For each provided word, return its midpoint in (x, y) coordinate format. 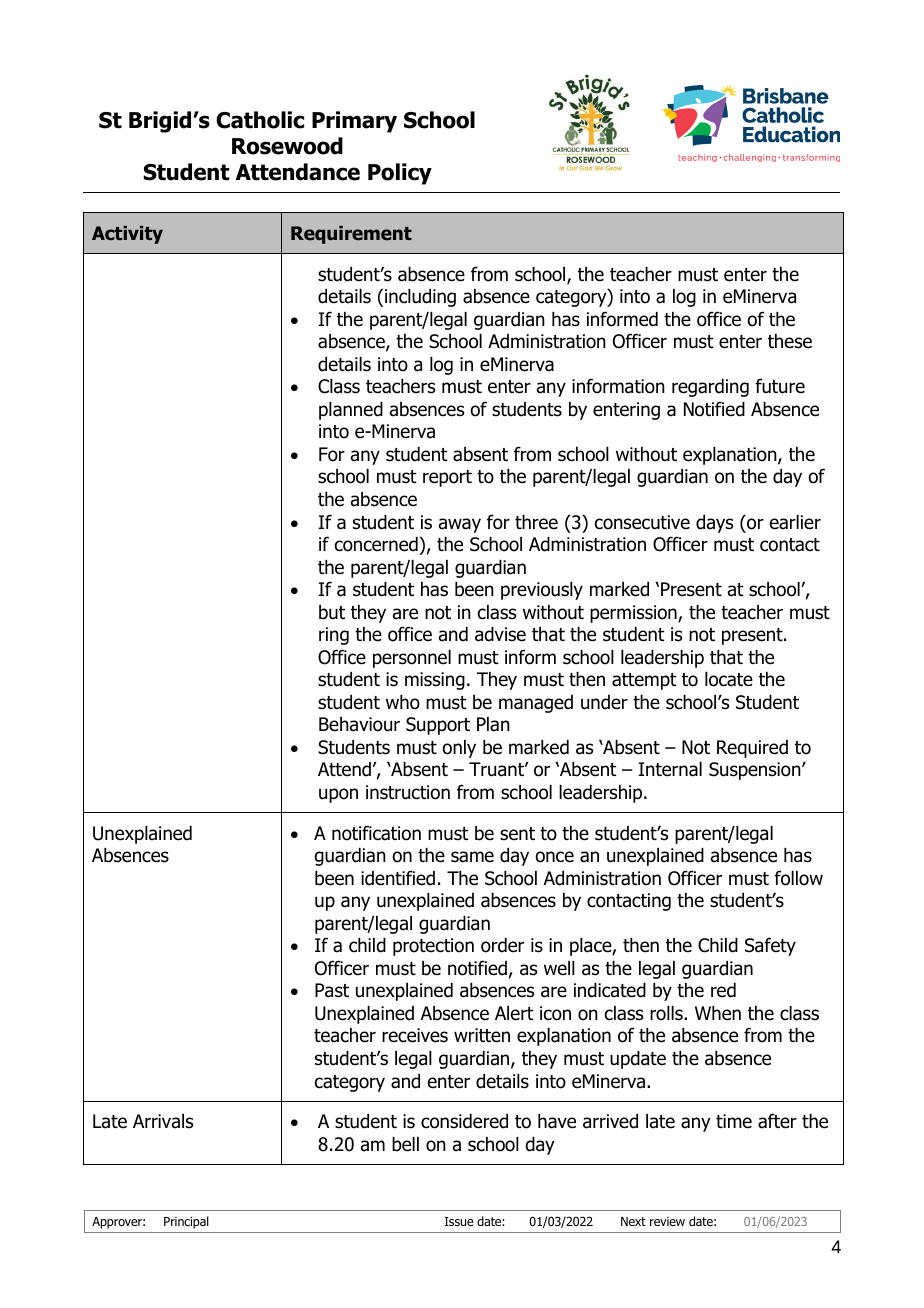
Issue (459, 1221)
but (332, 612)
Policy (400, 174)
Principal (186, 1222)
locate (729, 679)
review (667, 1221)
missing (435, 681)
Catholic (260, 120)
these (790, 341)
